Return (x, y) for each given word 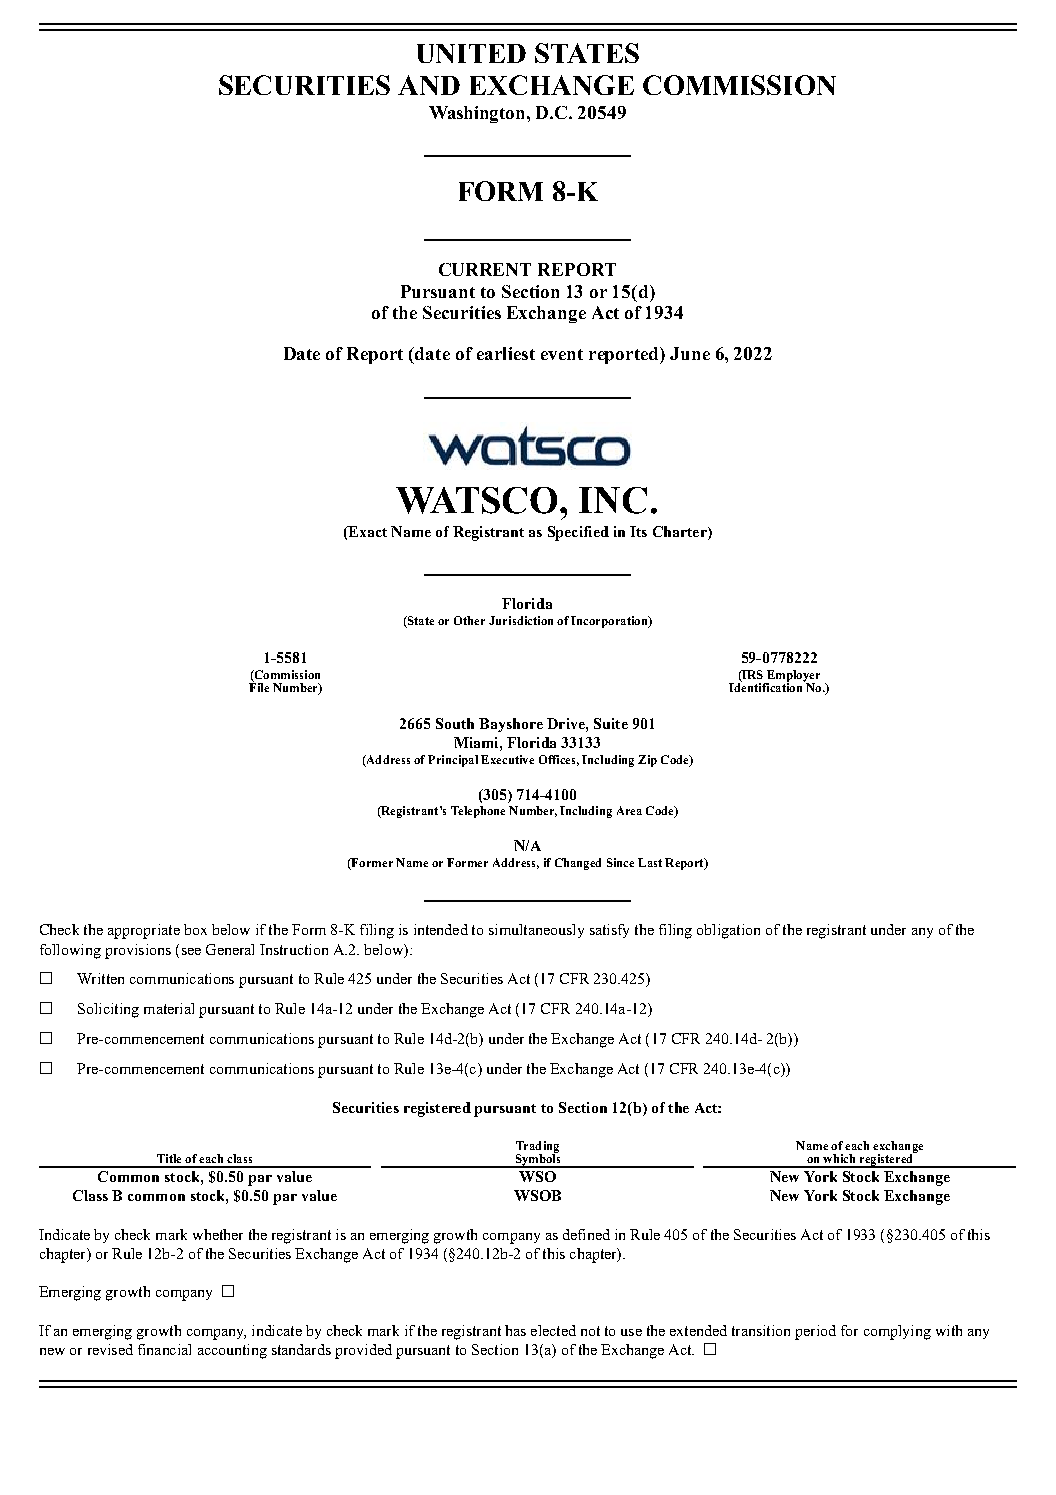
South (455, 723)
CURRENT (485, 269)
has (515, 1330)
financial (164, 1349)
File (259, 686)
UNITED (471, 53)
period (815, 1332)
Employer (792, 677)
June (690, 353)
